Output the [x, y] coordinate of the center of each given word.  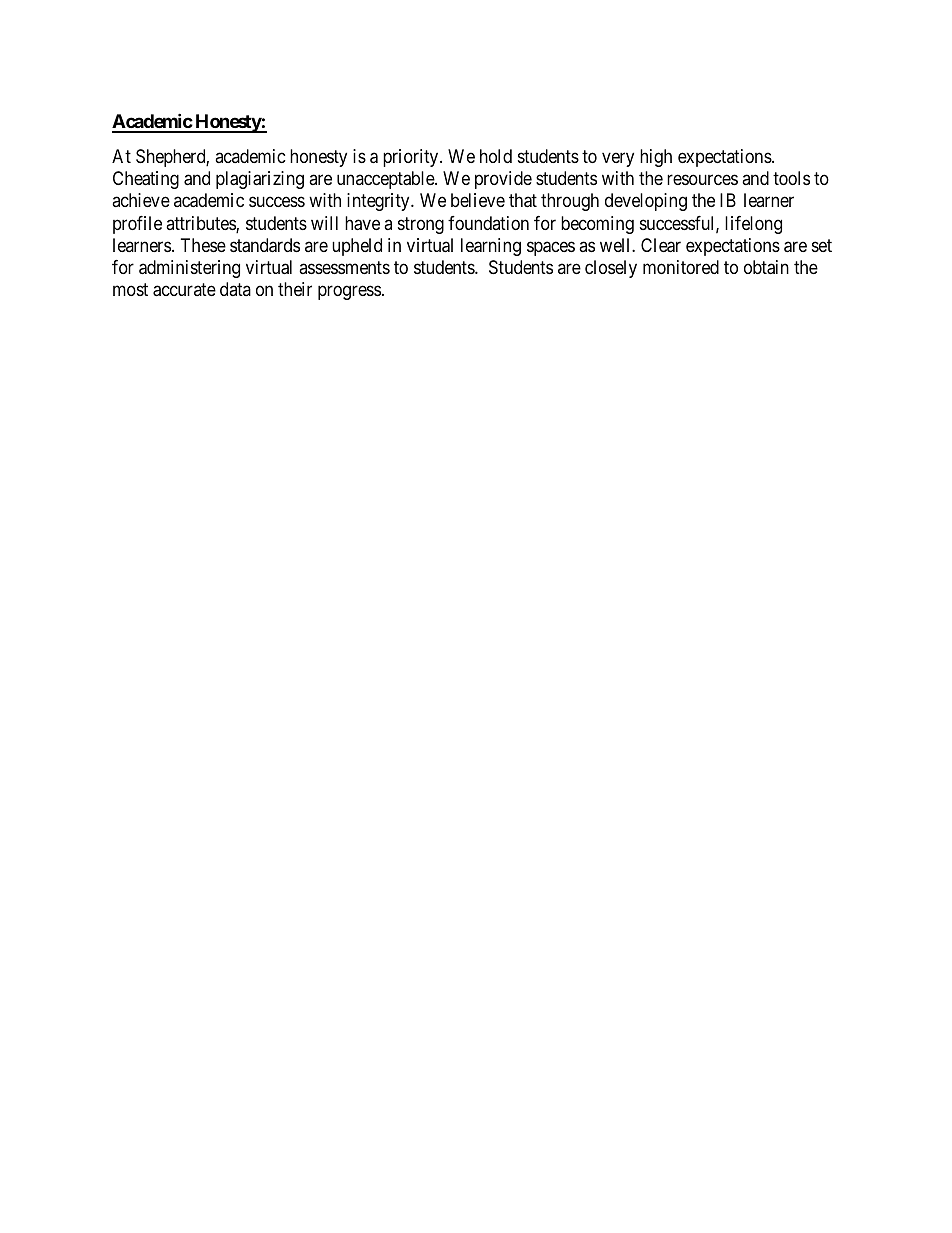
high [656, 158]
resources [702, 180]
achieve [141, 200]
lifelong [753, 225]
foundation [488, 223]
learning [491, 247]
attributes [201, 224]
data [235, 289]
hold [496, 156]
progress [349, 293]
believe [478, 200]
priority [412, 158]
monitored [681, 267]
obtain [766, 267]
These [203, 245]
